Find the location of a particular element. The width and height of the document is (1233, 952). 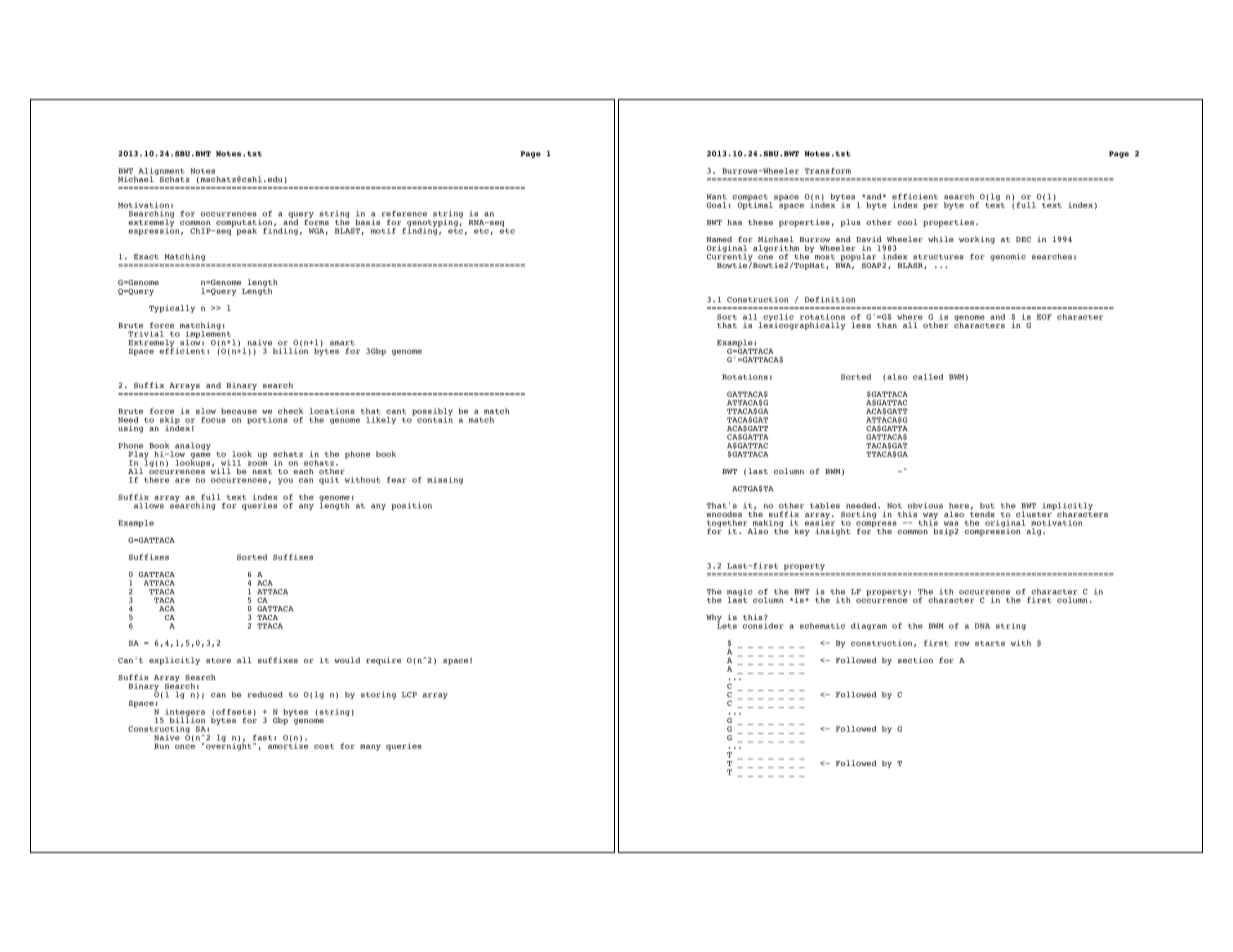

called is located at coordinates (928, 377).
